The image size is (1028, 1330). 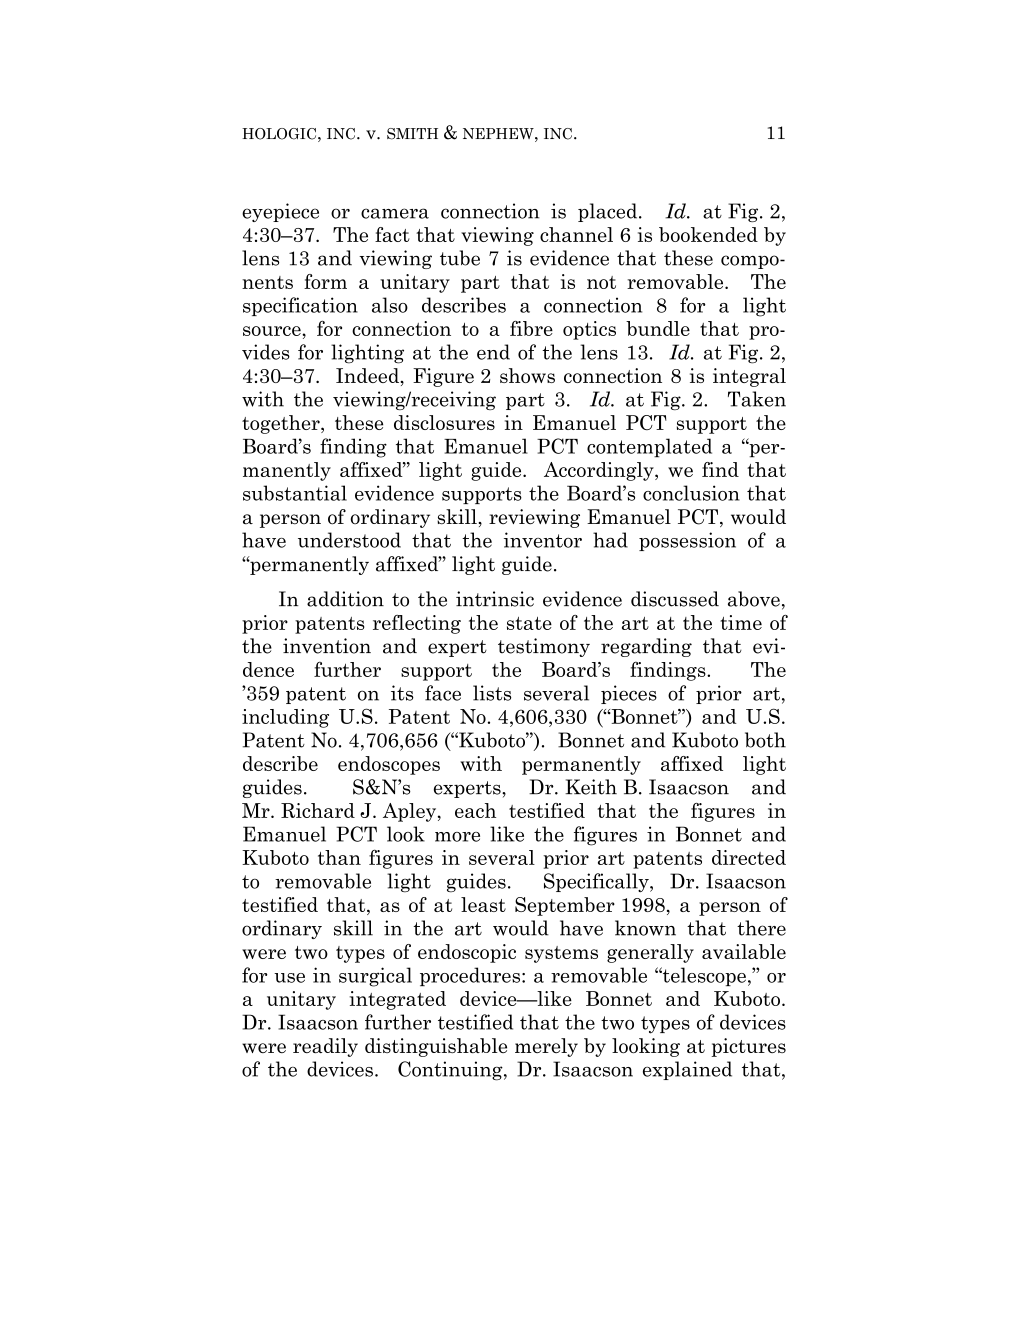 What do you see at coordinates (495, 599) in the screenshot?
I see `intrinsic` at bounding box center [495, 599].
